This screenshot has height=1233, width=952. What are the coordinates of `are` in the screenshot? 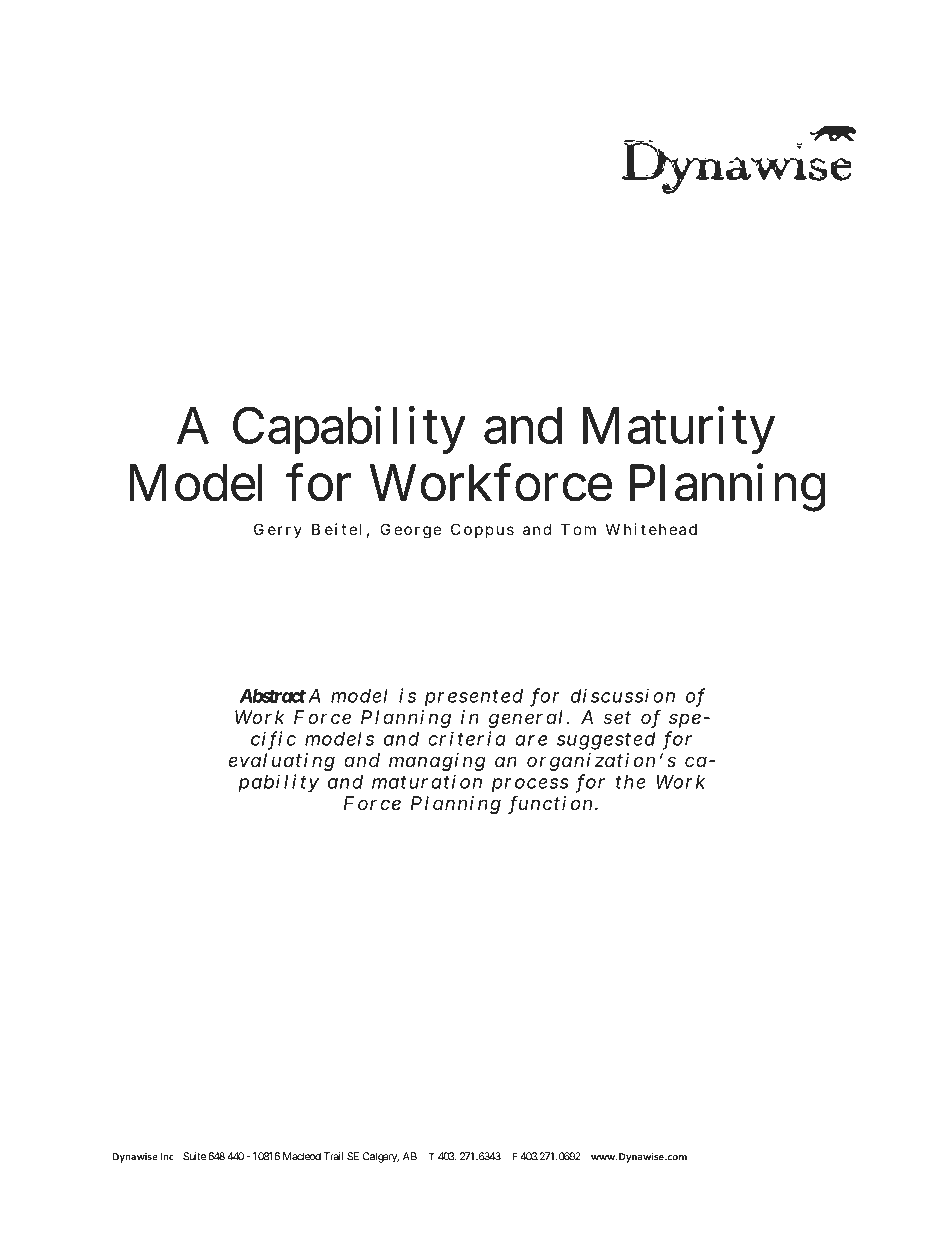 It's located at (531, 740).
